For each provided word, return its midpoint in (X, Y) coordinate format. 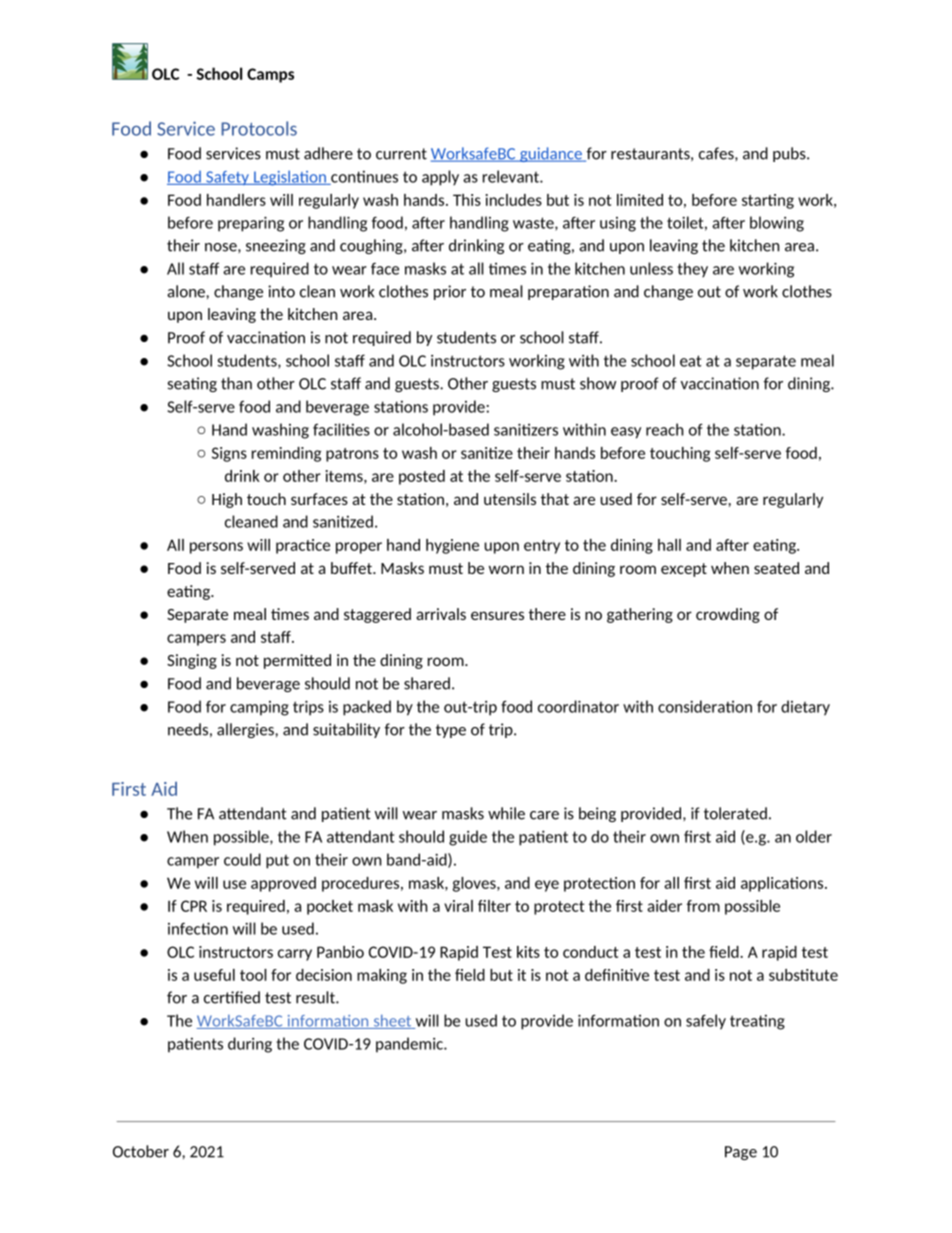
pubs (790, 154)
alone (187, 291)
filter (494, 906)
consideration (705, 706)
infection (198, 928)
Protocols (259, 128)
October (141, 1151)
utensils (510, 499)
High (227, 500)
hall (669, 545)
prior (450, 292)
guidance (551, 154)
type (451, 731)
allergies (246, 730)
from (703, 906)
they (692, 269)
